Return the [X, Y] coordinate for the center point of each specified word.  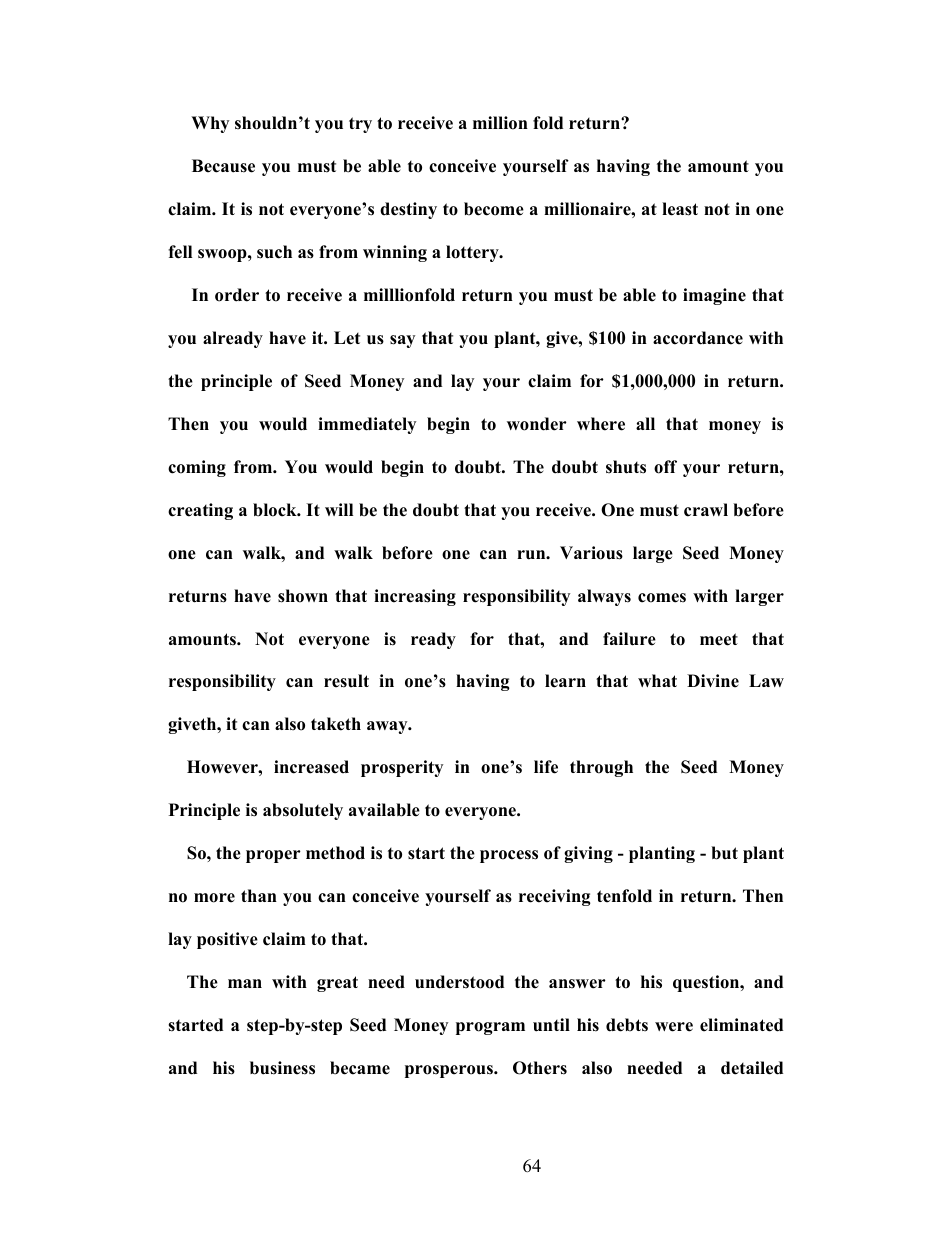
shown [303, 596]
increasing [415, 597]
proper [273, 856]
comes [662, 598]
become [494, 209]
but [724, 853]
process [509, 856]
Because [223, 166]
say [402, 341]
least [680, 209]
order [237, 295]
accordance [698, 338]
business [282, 1068]
